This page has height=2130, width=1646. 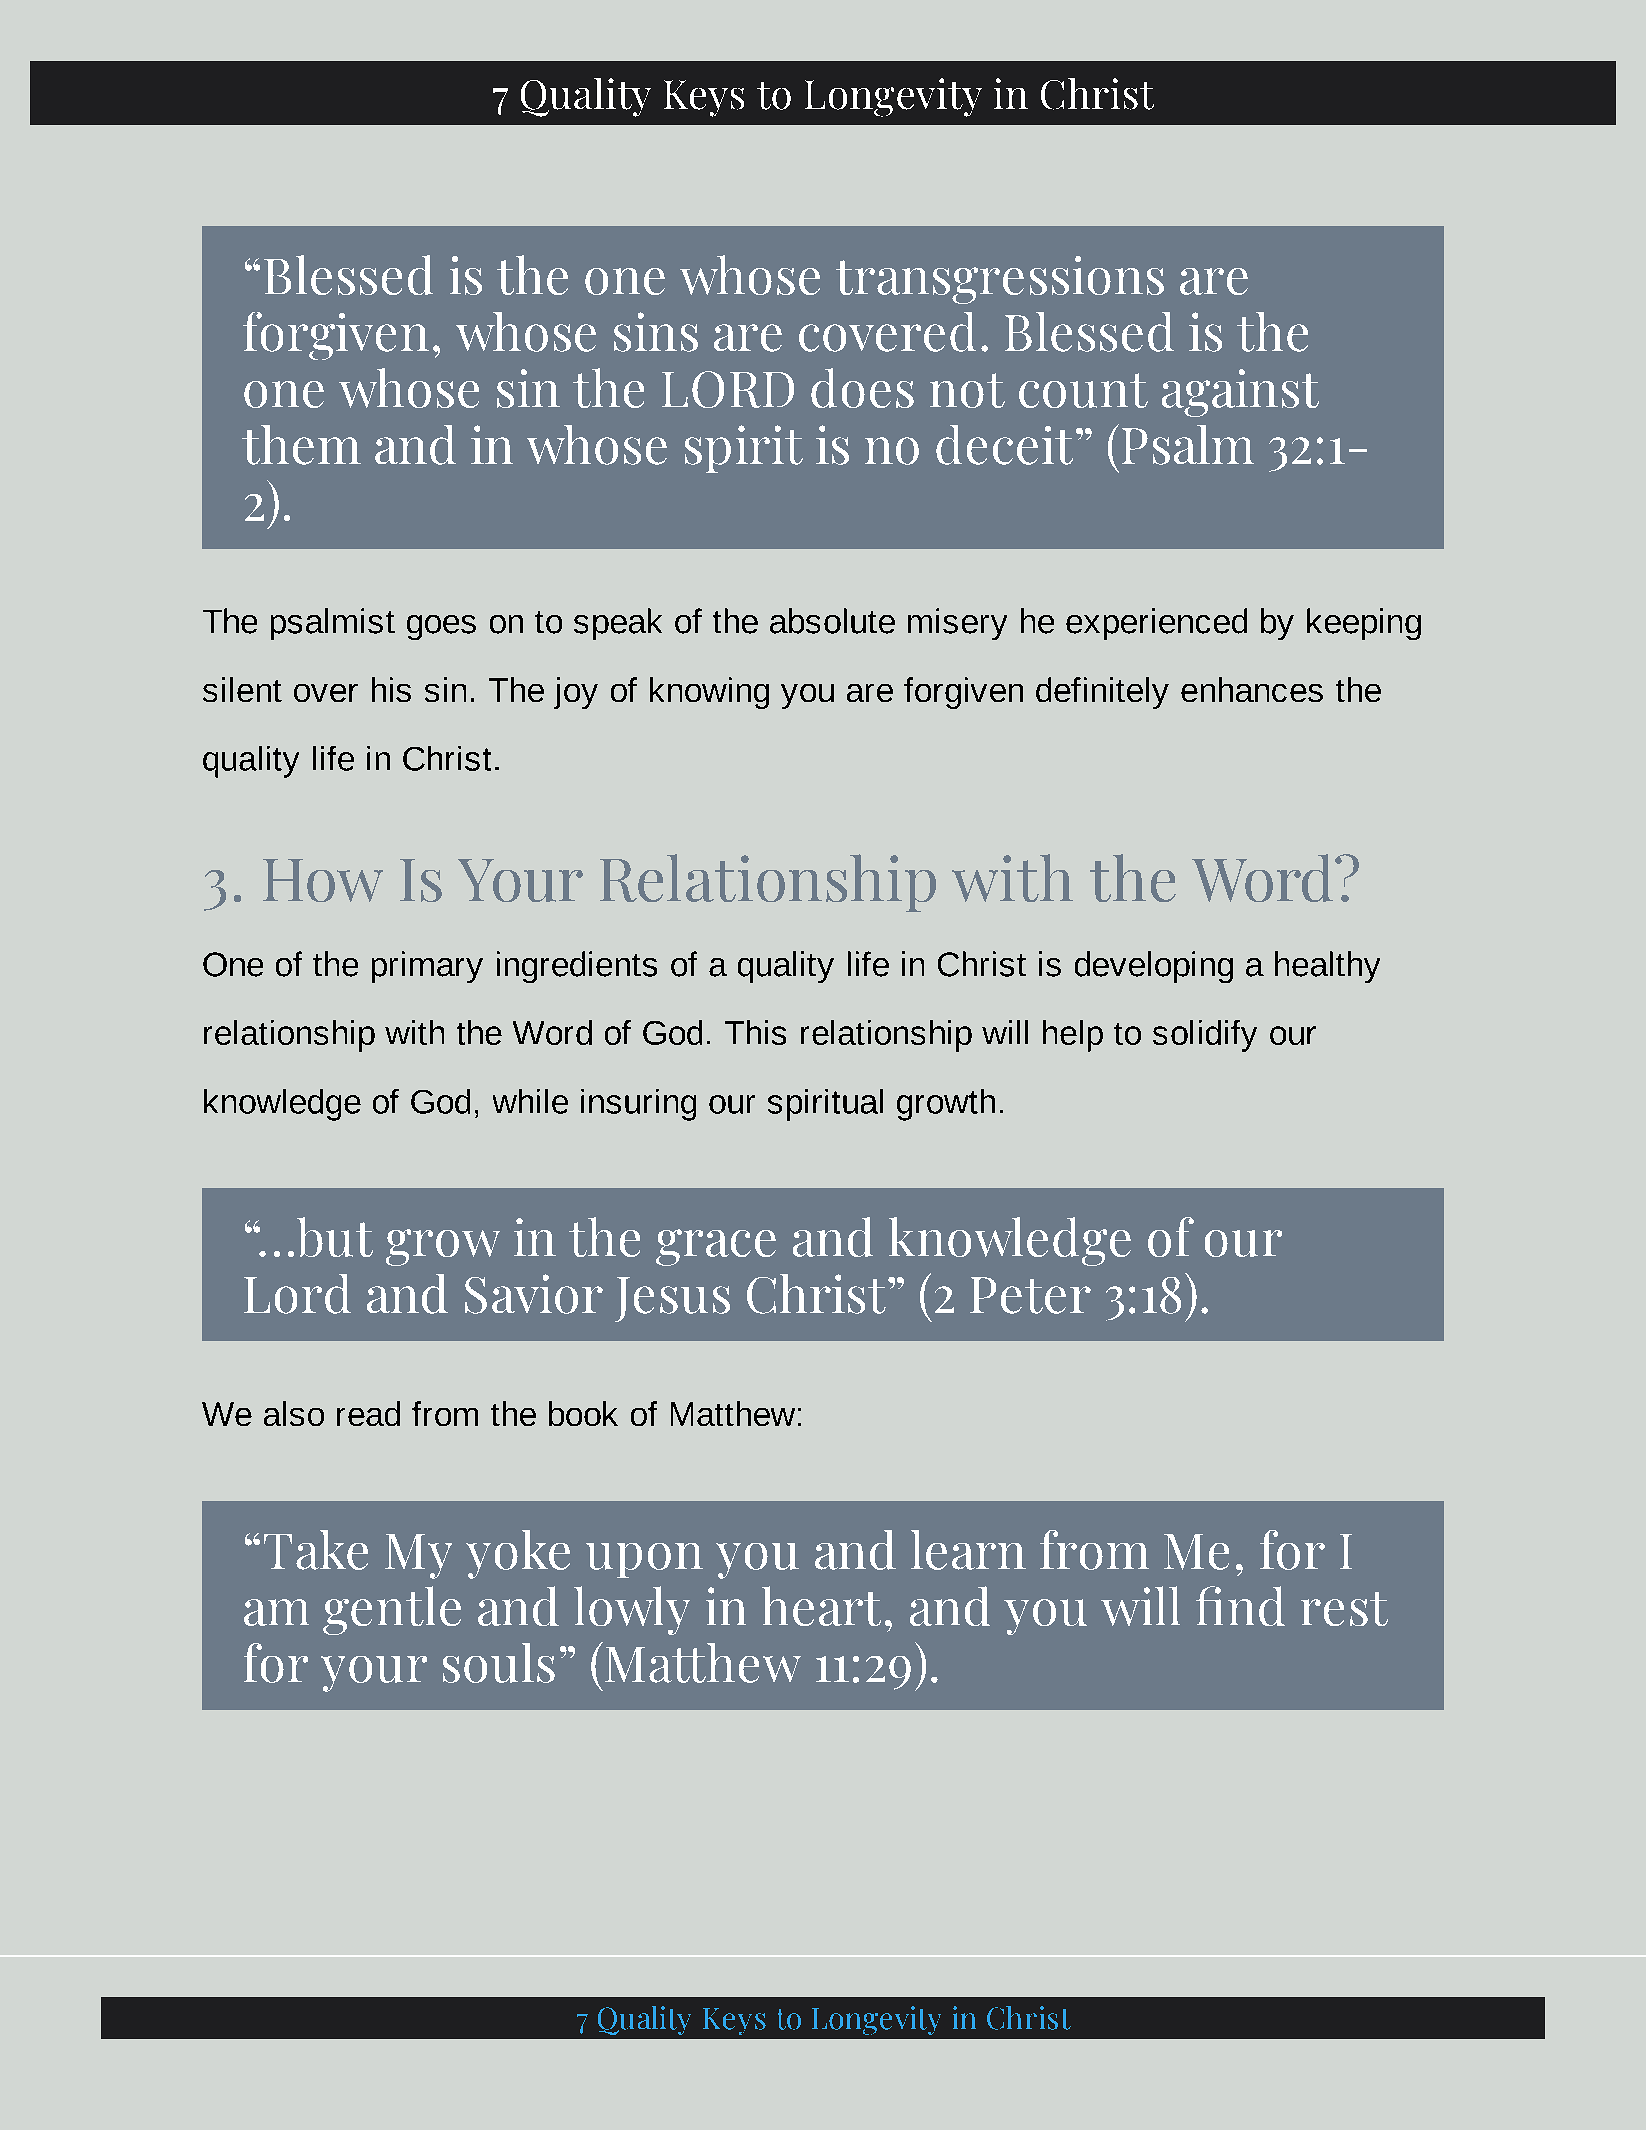 What do you see at coordinates (1102, 693) in the page?
I see `definitely` at bounding box center [1102, 693].
